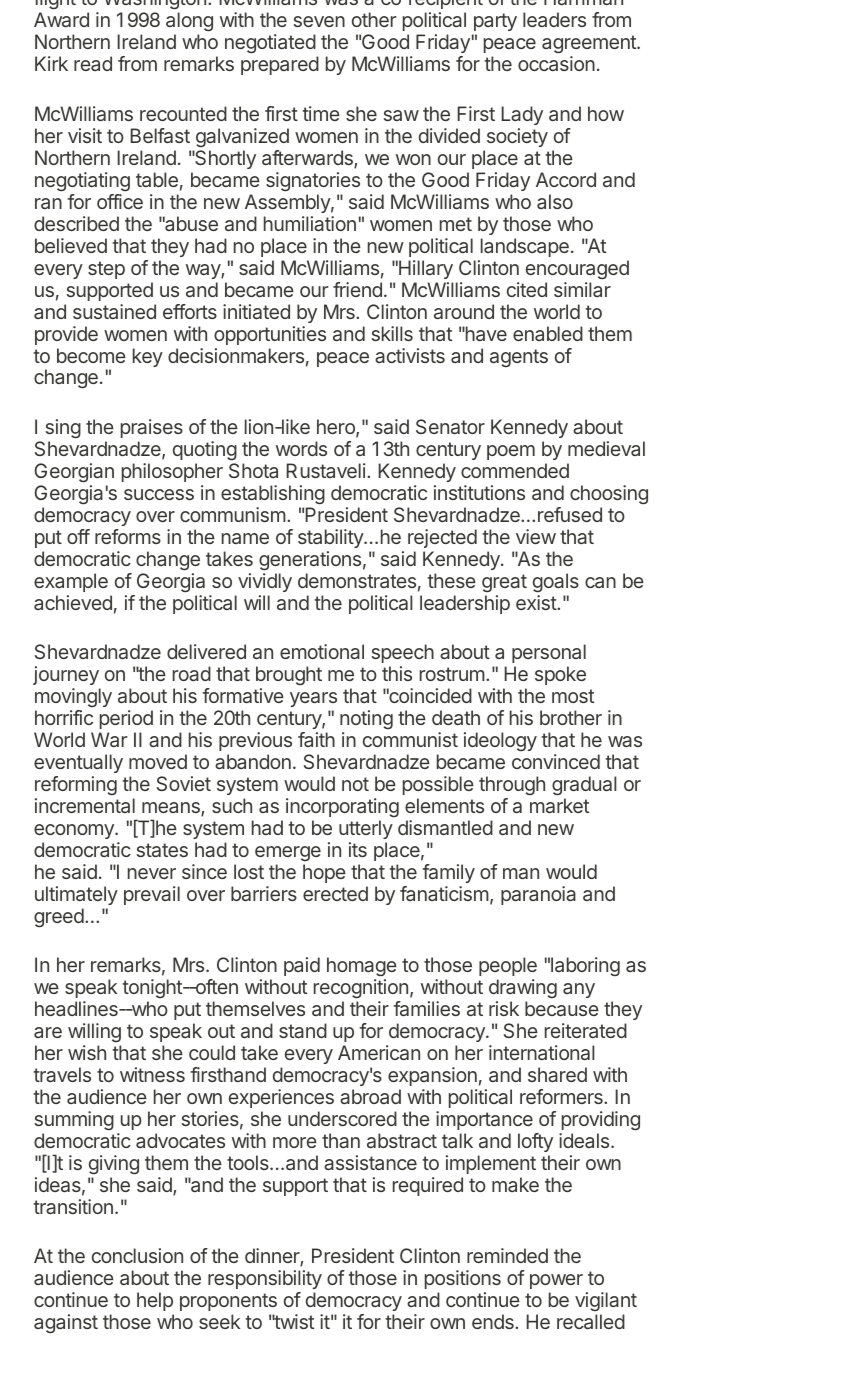  Describe the element at coordinates (549, 653) in the image. I see `personal` at that location.
